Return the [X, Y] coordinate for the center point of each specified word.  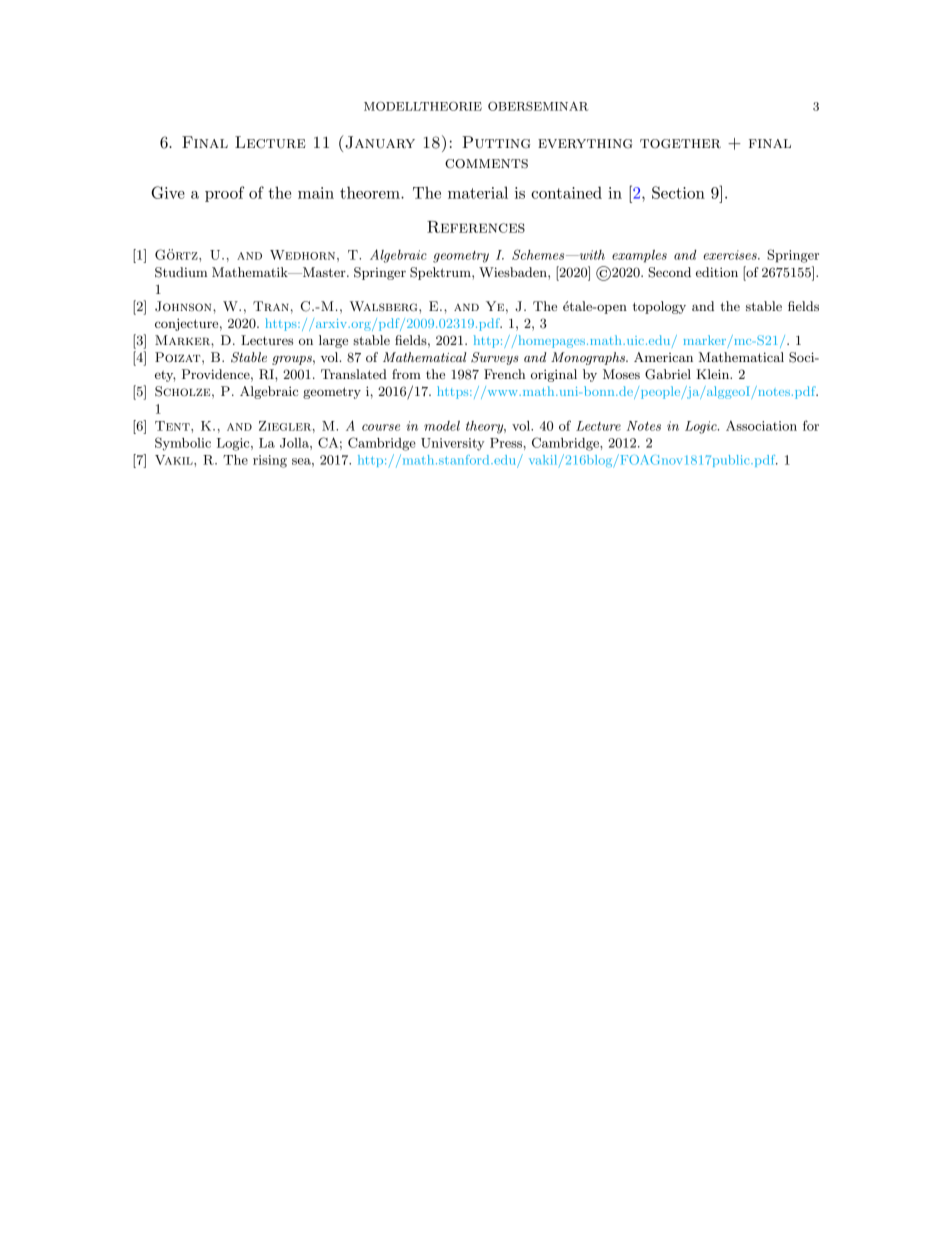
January [379, 142]
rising [270, 461]
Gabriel [668, 374]
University [453, 444]
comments [486, 164]
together [680, 144]
